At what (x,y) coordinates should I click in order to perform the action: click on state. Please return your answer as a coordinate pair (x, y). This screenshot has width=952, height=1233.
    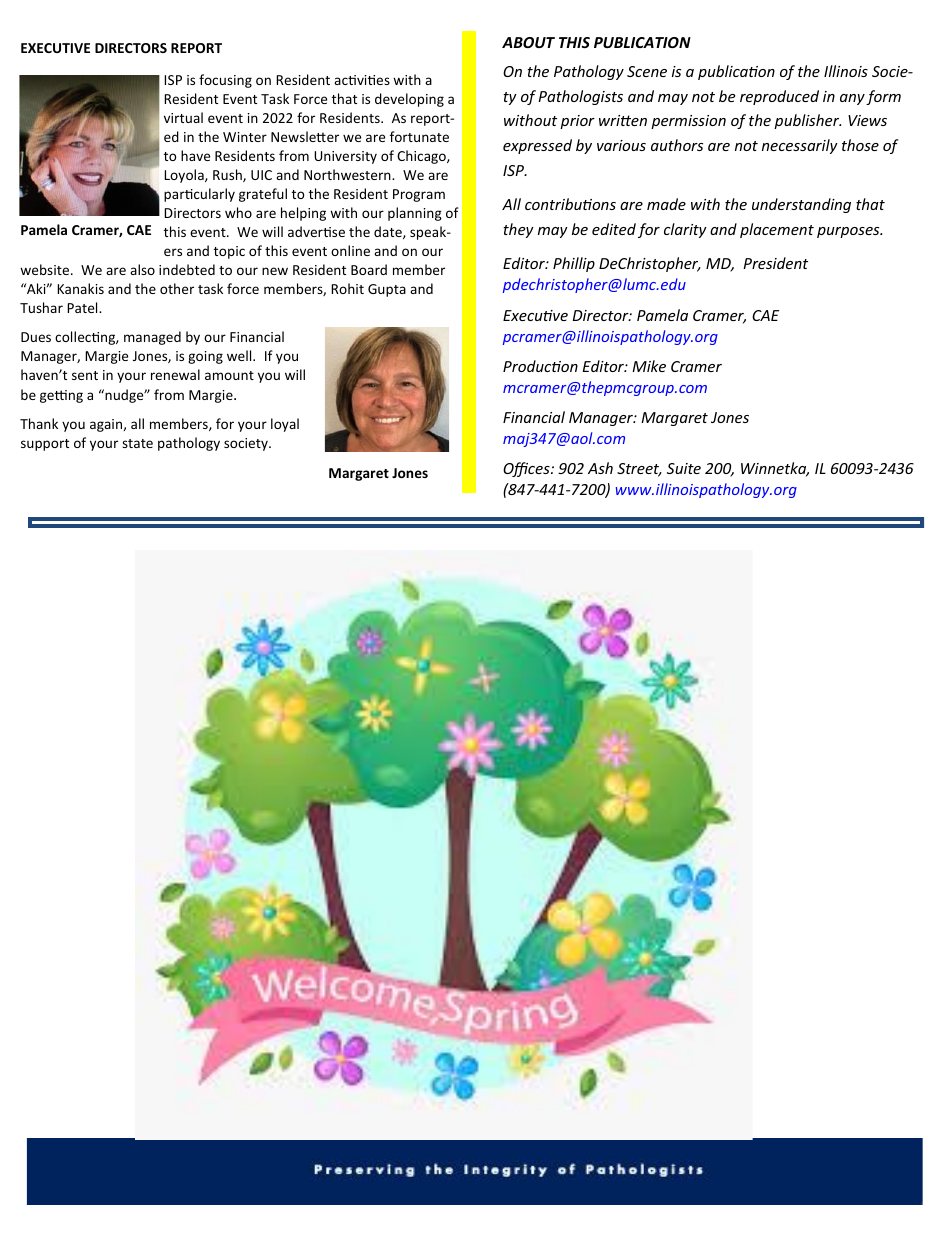
    Looking at the image, I should click on (137, 443).
